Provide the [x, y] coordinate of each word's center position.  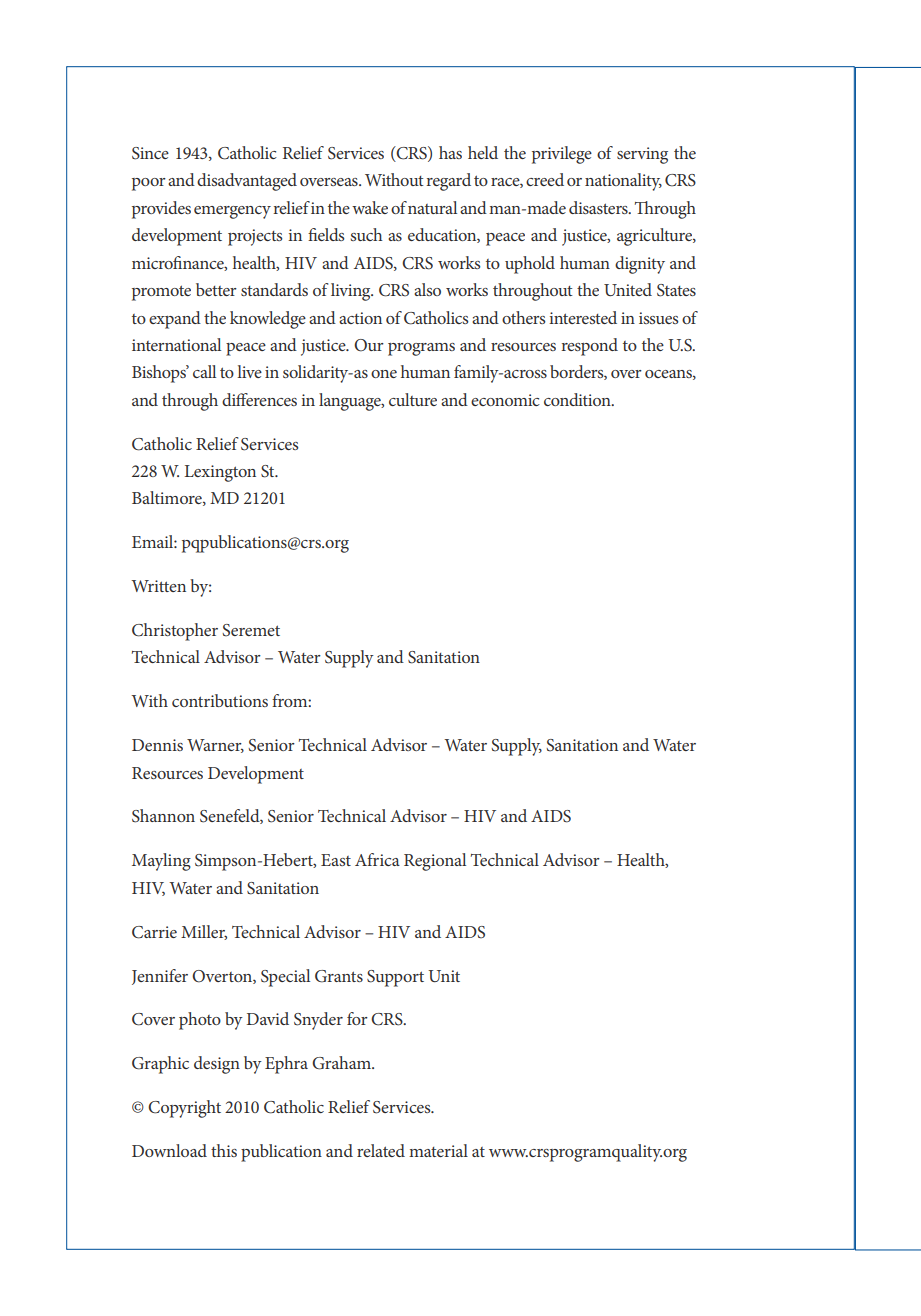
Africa [377, 859]
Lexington [220, 473]
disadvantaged [247, 182]
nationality [623, 182]
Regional [435, 862]
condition [578, 399]
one [384, 374]
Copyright [184, 1109]
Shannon [163, 816]
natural [432, 207]
